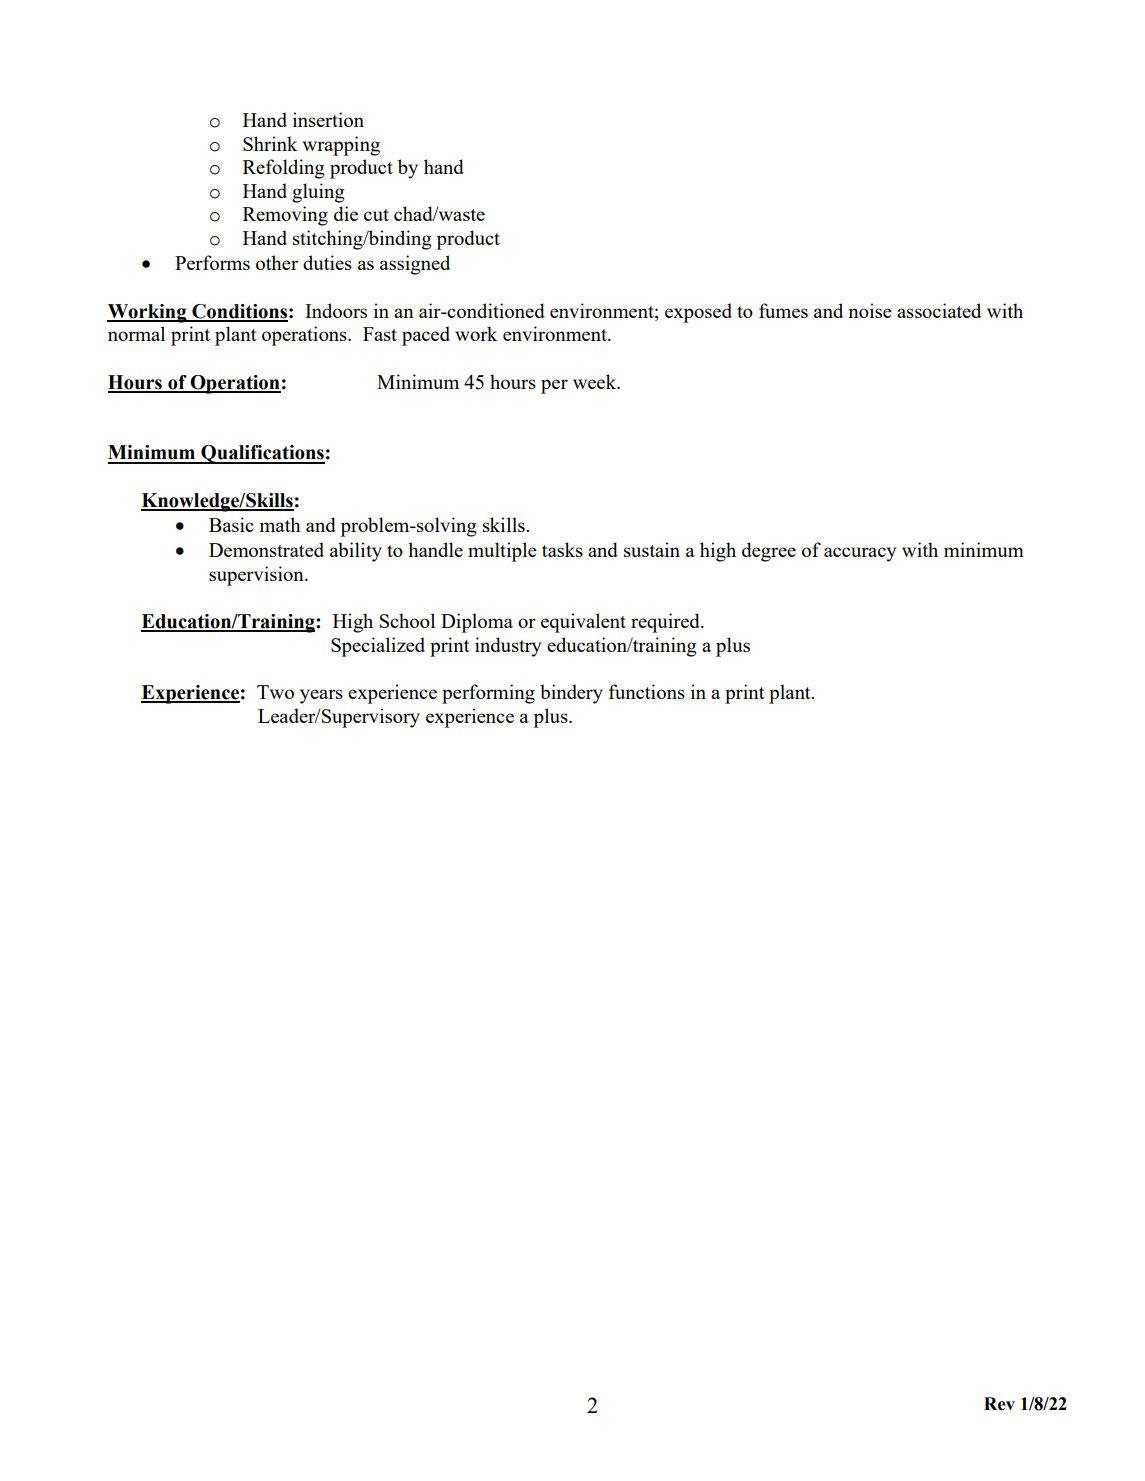 The height and width of the page is (1481, 1145). I want to click on accuracy, so click(860, 554).
